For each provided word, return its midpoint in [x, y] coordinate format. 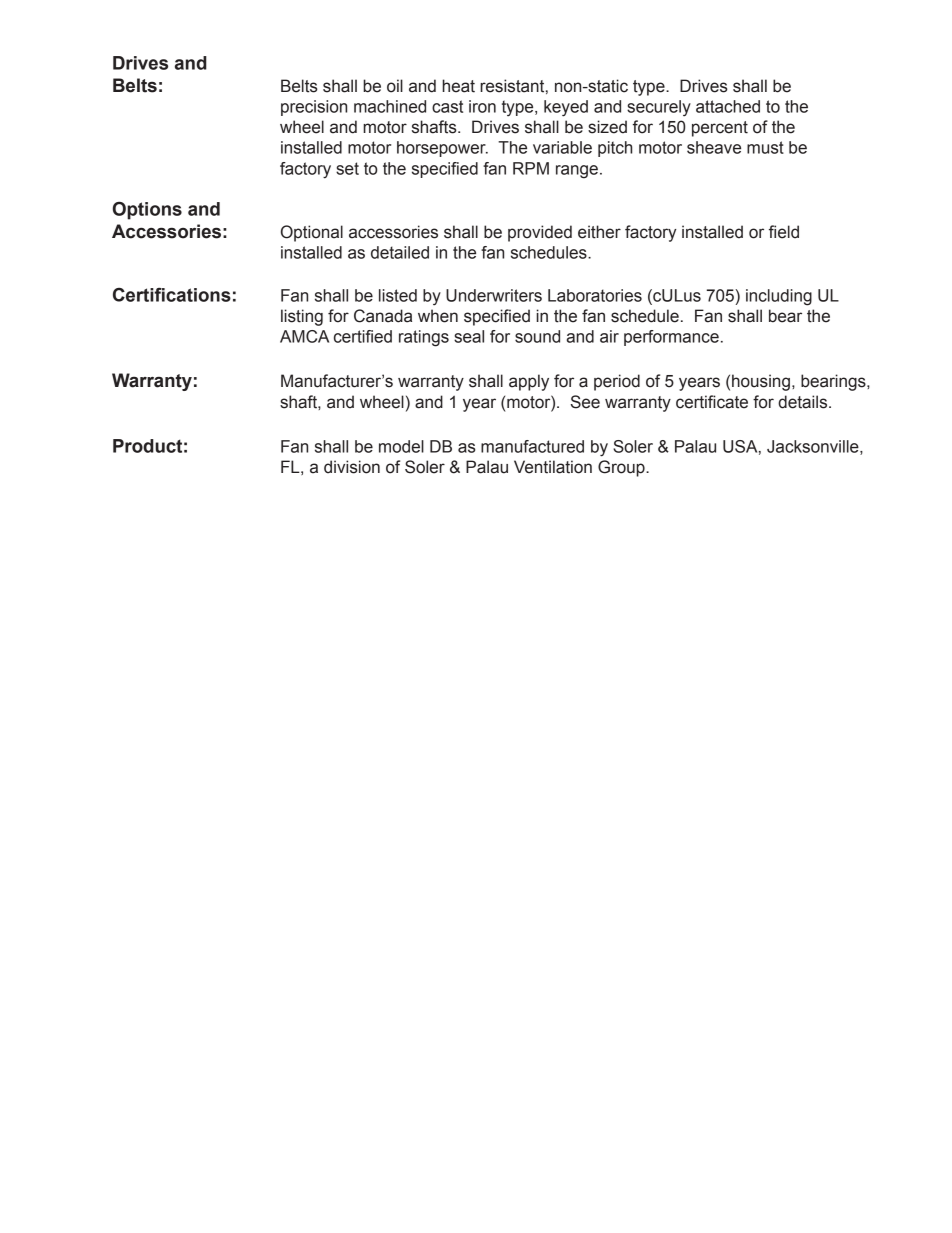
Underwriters [494, 295]
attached [728, 106]
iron [482, 106]
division [352, 467]
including [779, 297]
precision [314, 108]
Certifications [172, 295]
